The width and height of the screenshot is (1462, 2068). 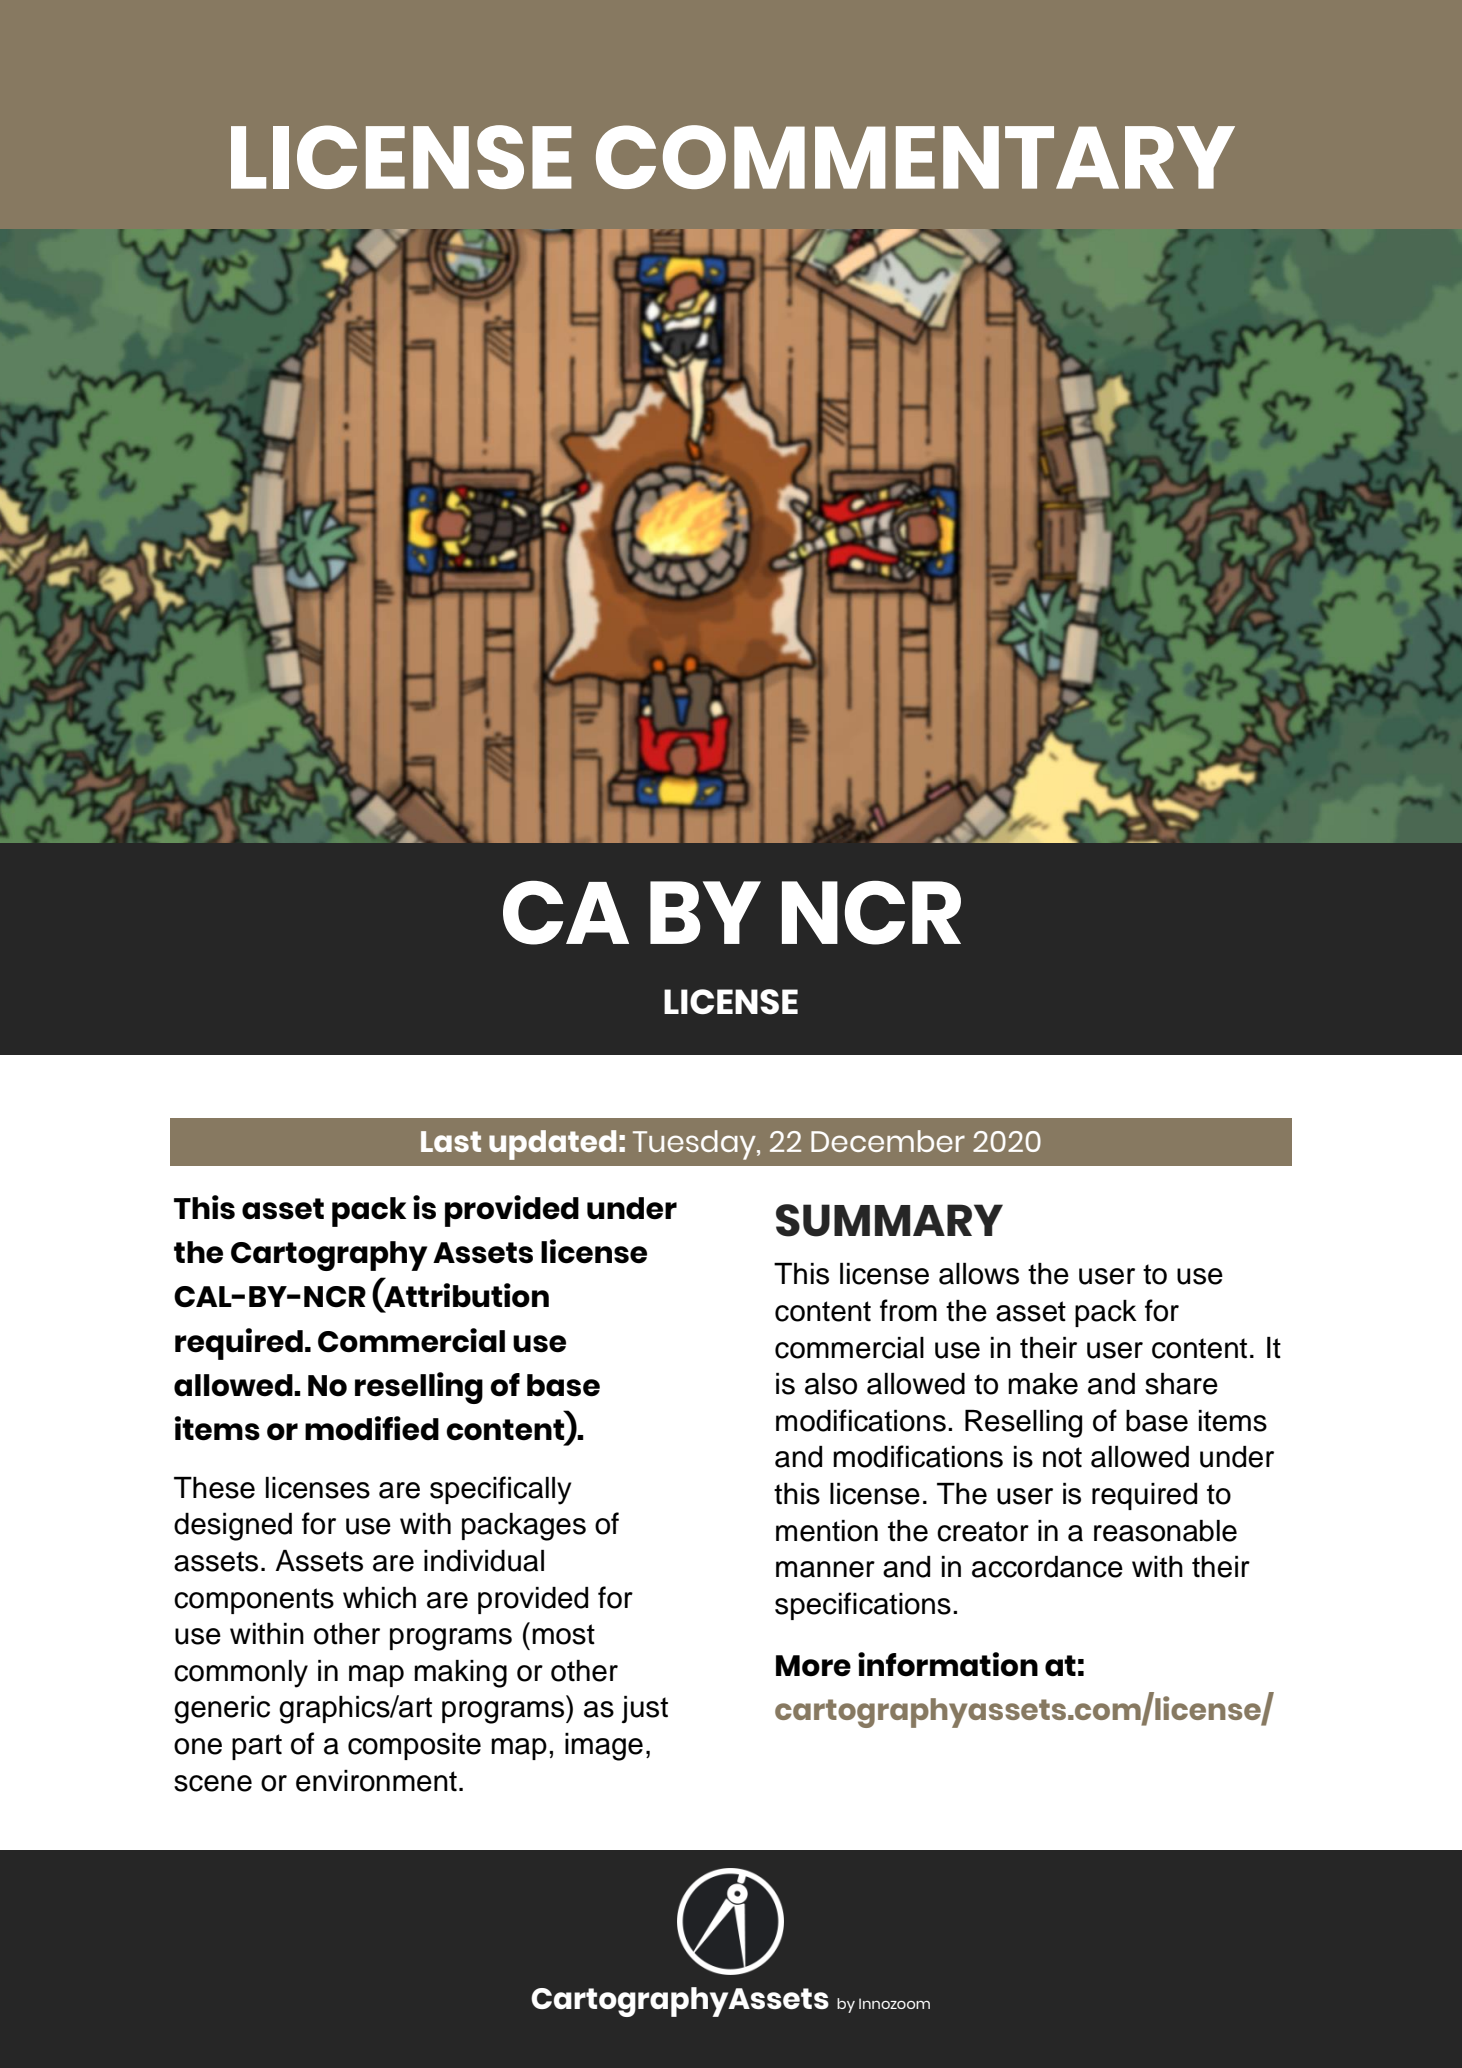 I want to click on Tuesday, so click(x=695, y=1145).
